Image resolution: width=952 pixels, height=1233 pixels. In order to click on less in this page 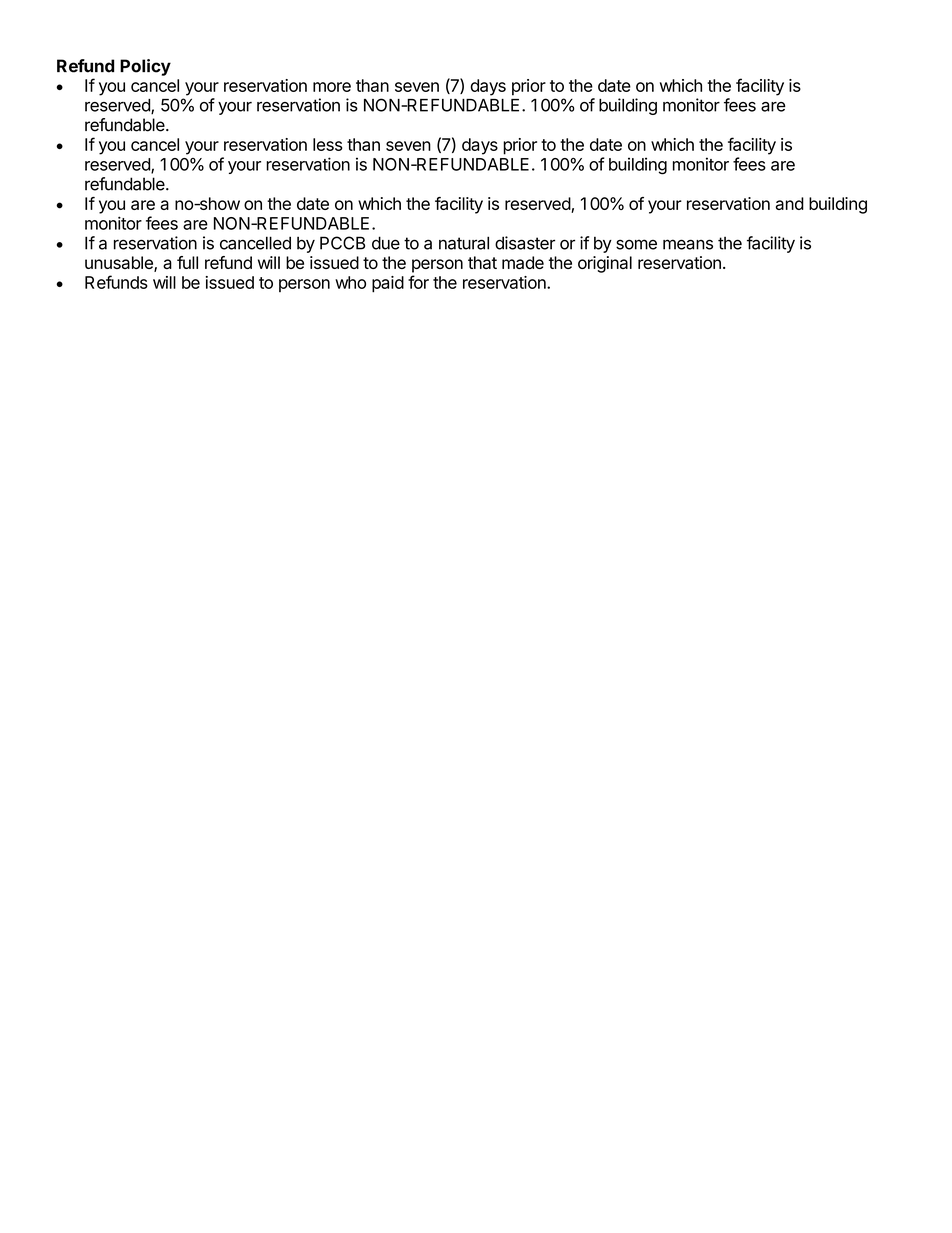, I will do `click(327, 144)`.
